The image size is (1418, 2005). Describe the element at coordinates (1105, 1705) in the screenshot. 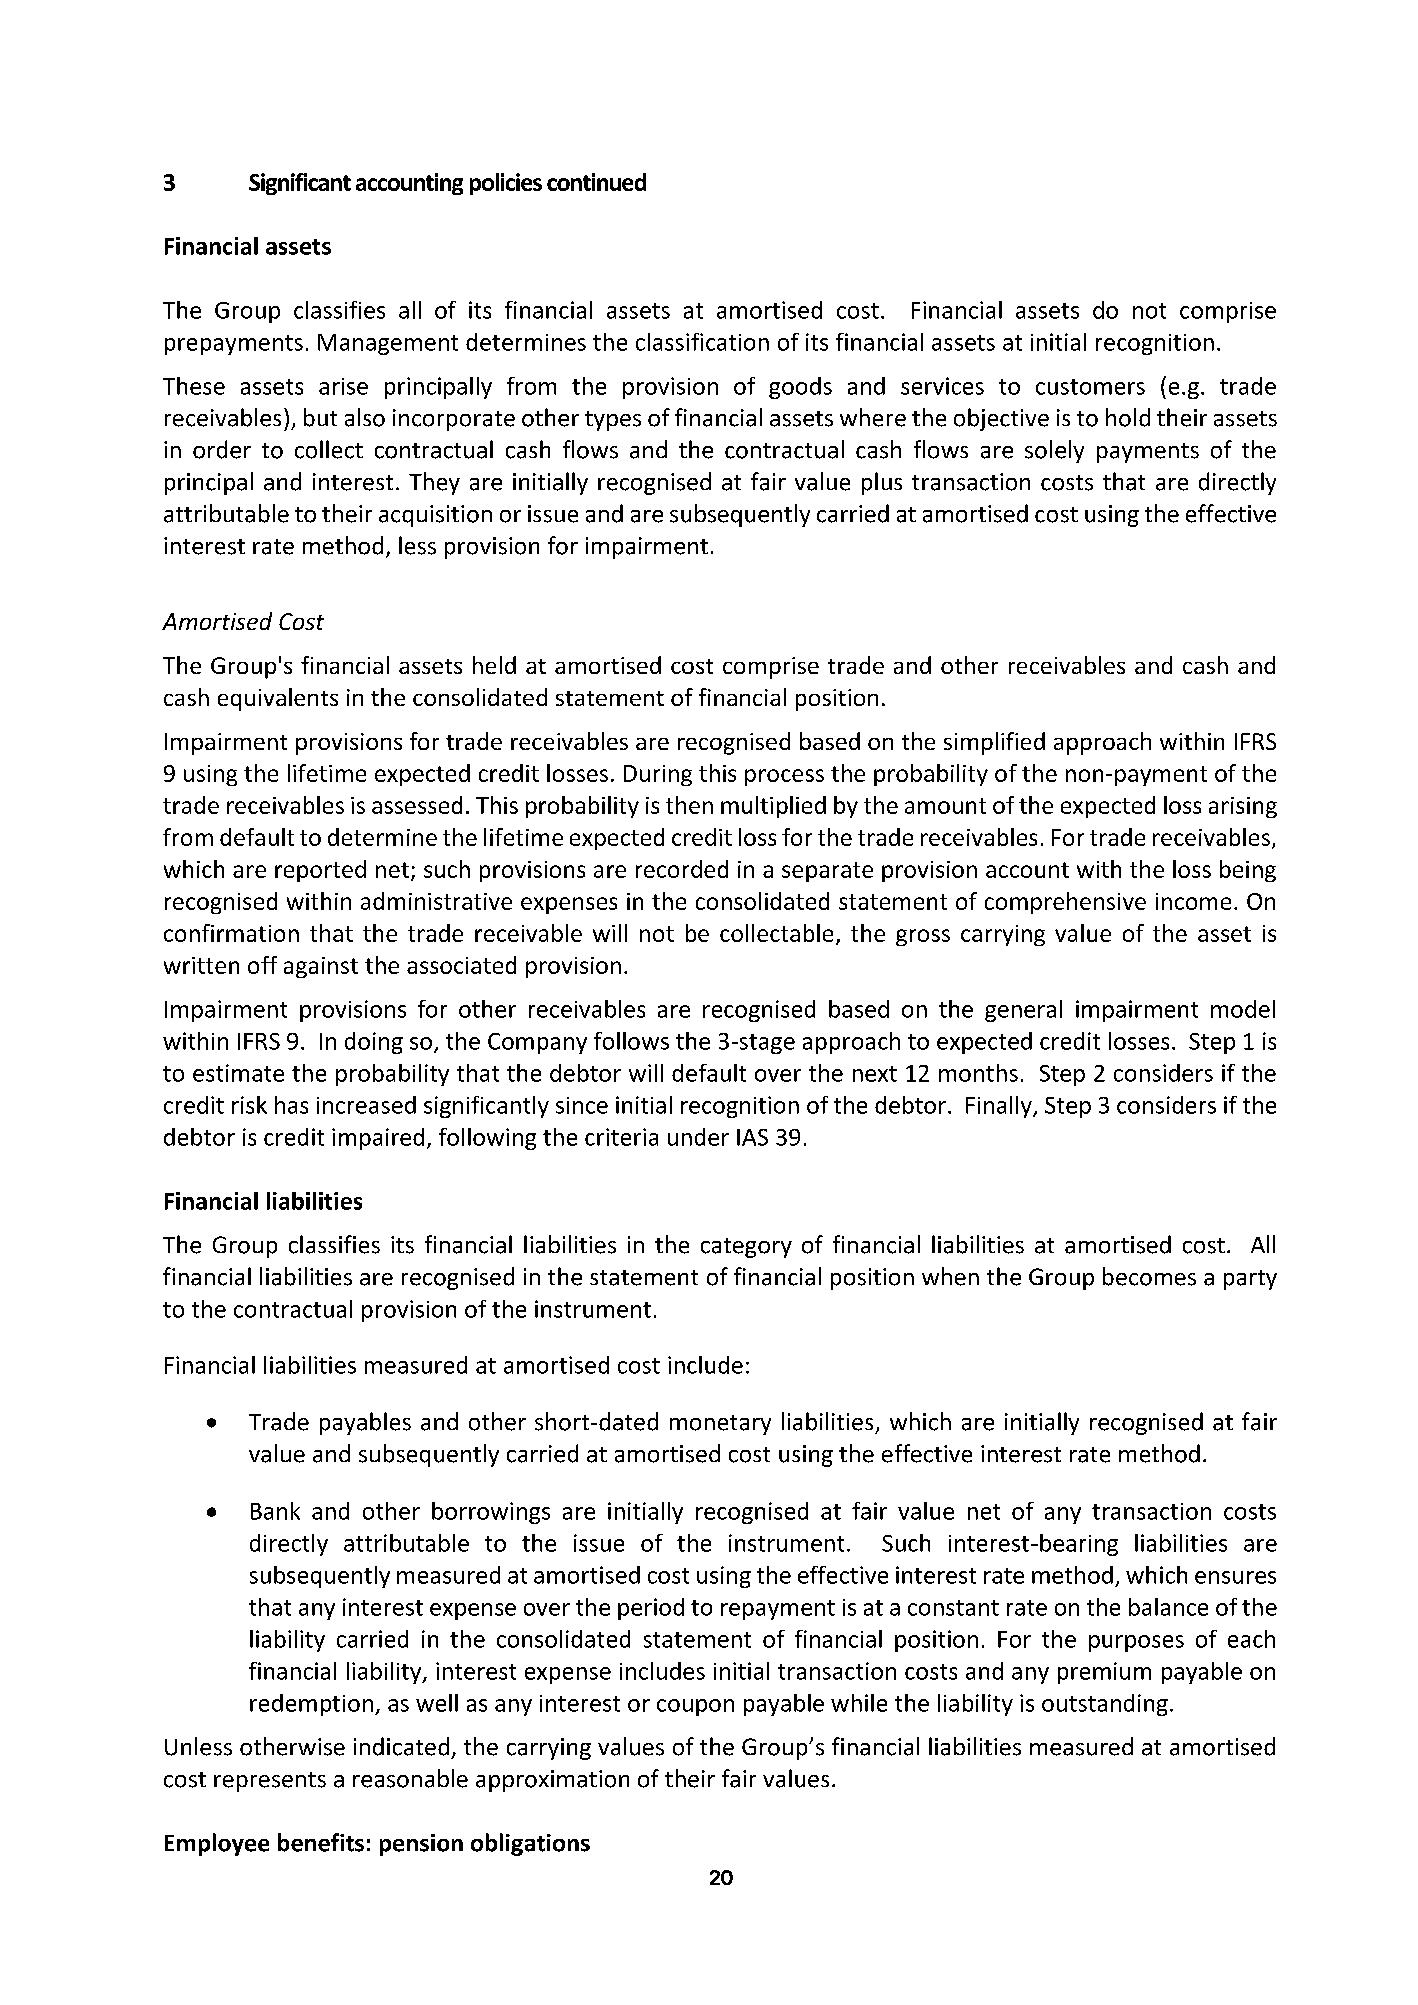

I see `outstanding` at that location.
